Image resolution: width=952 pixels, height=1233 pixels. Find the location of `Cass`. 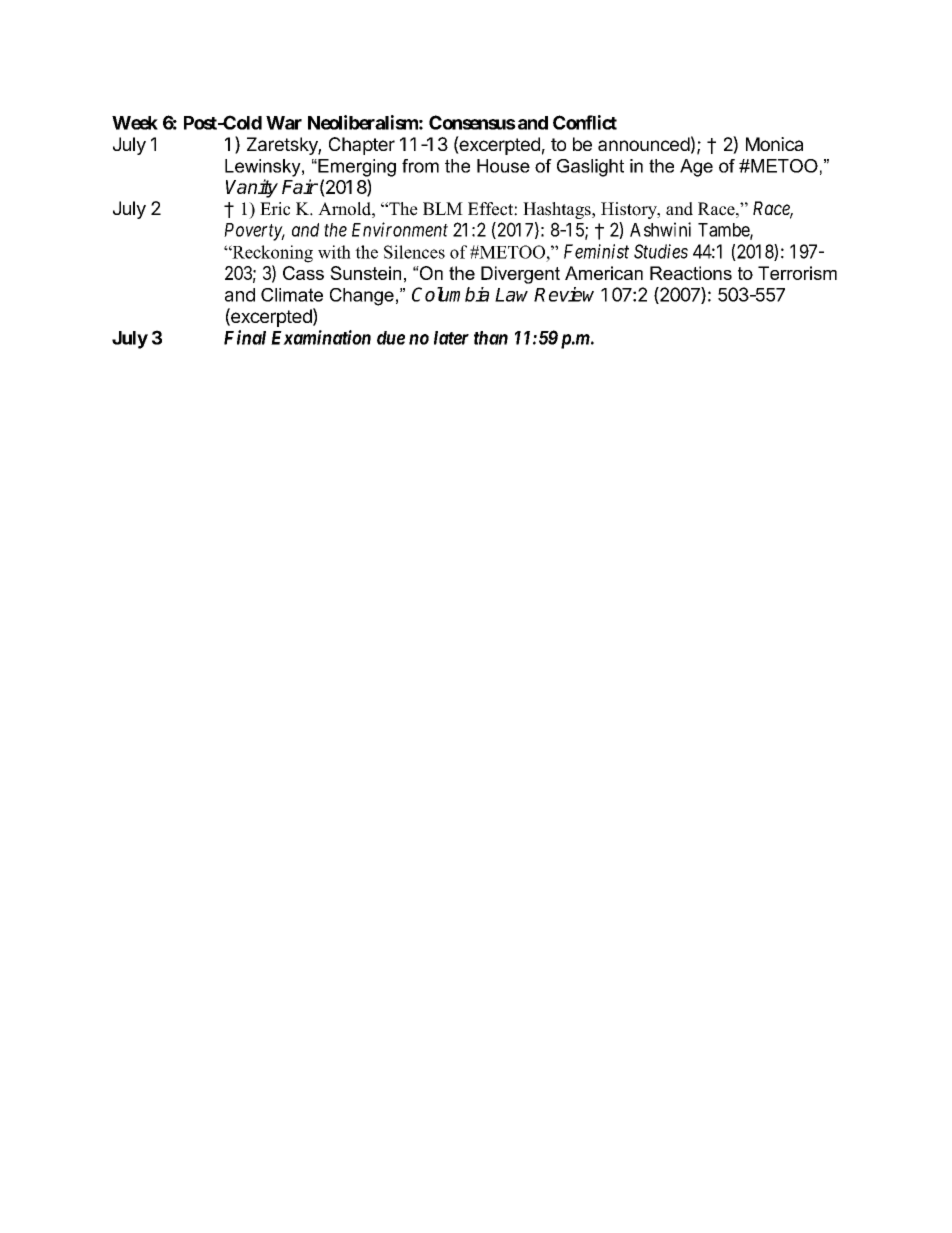

Cass is located at coordinates (303, 273).
